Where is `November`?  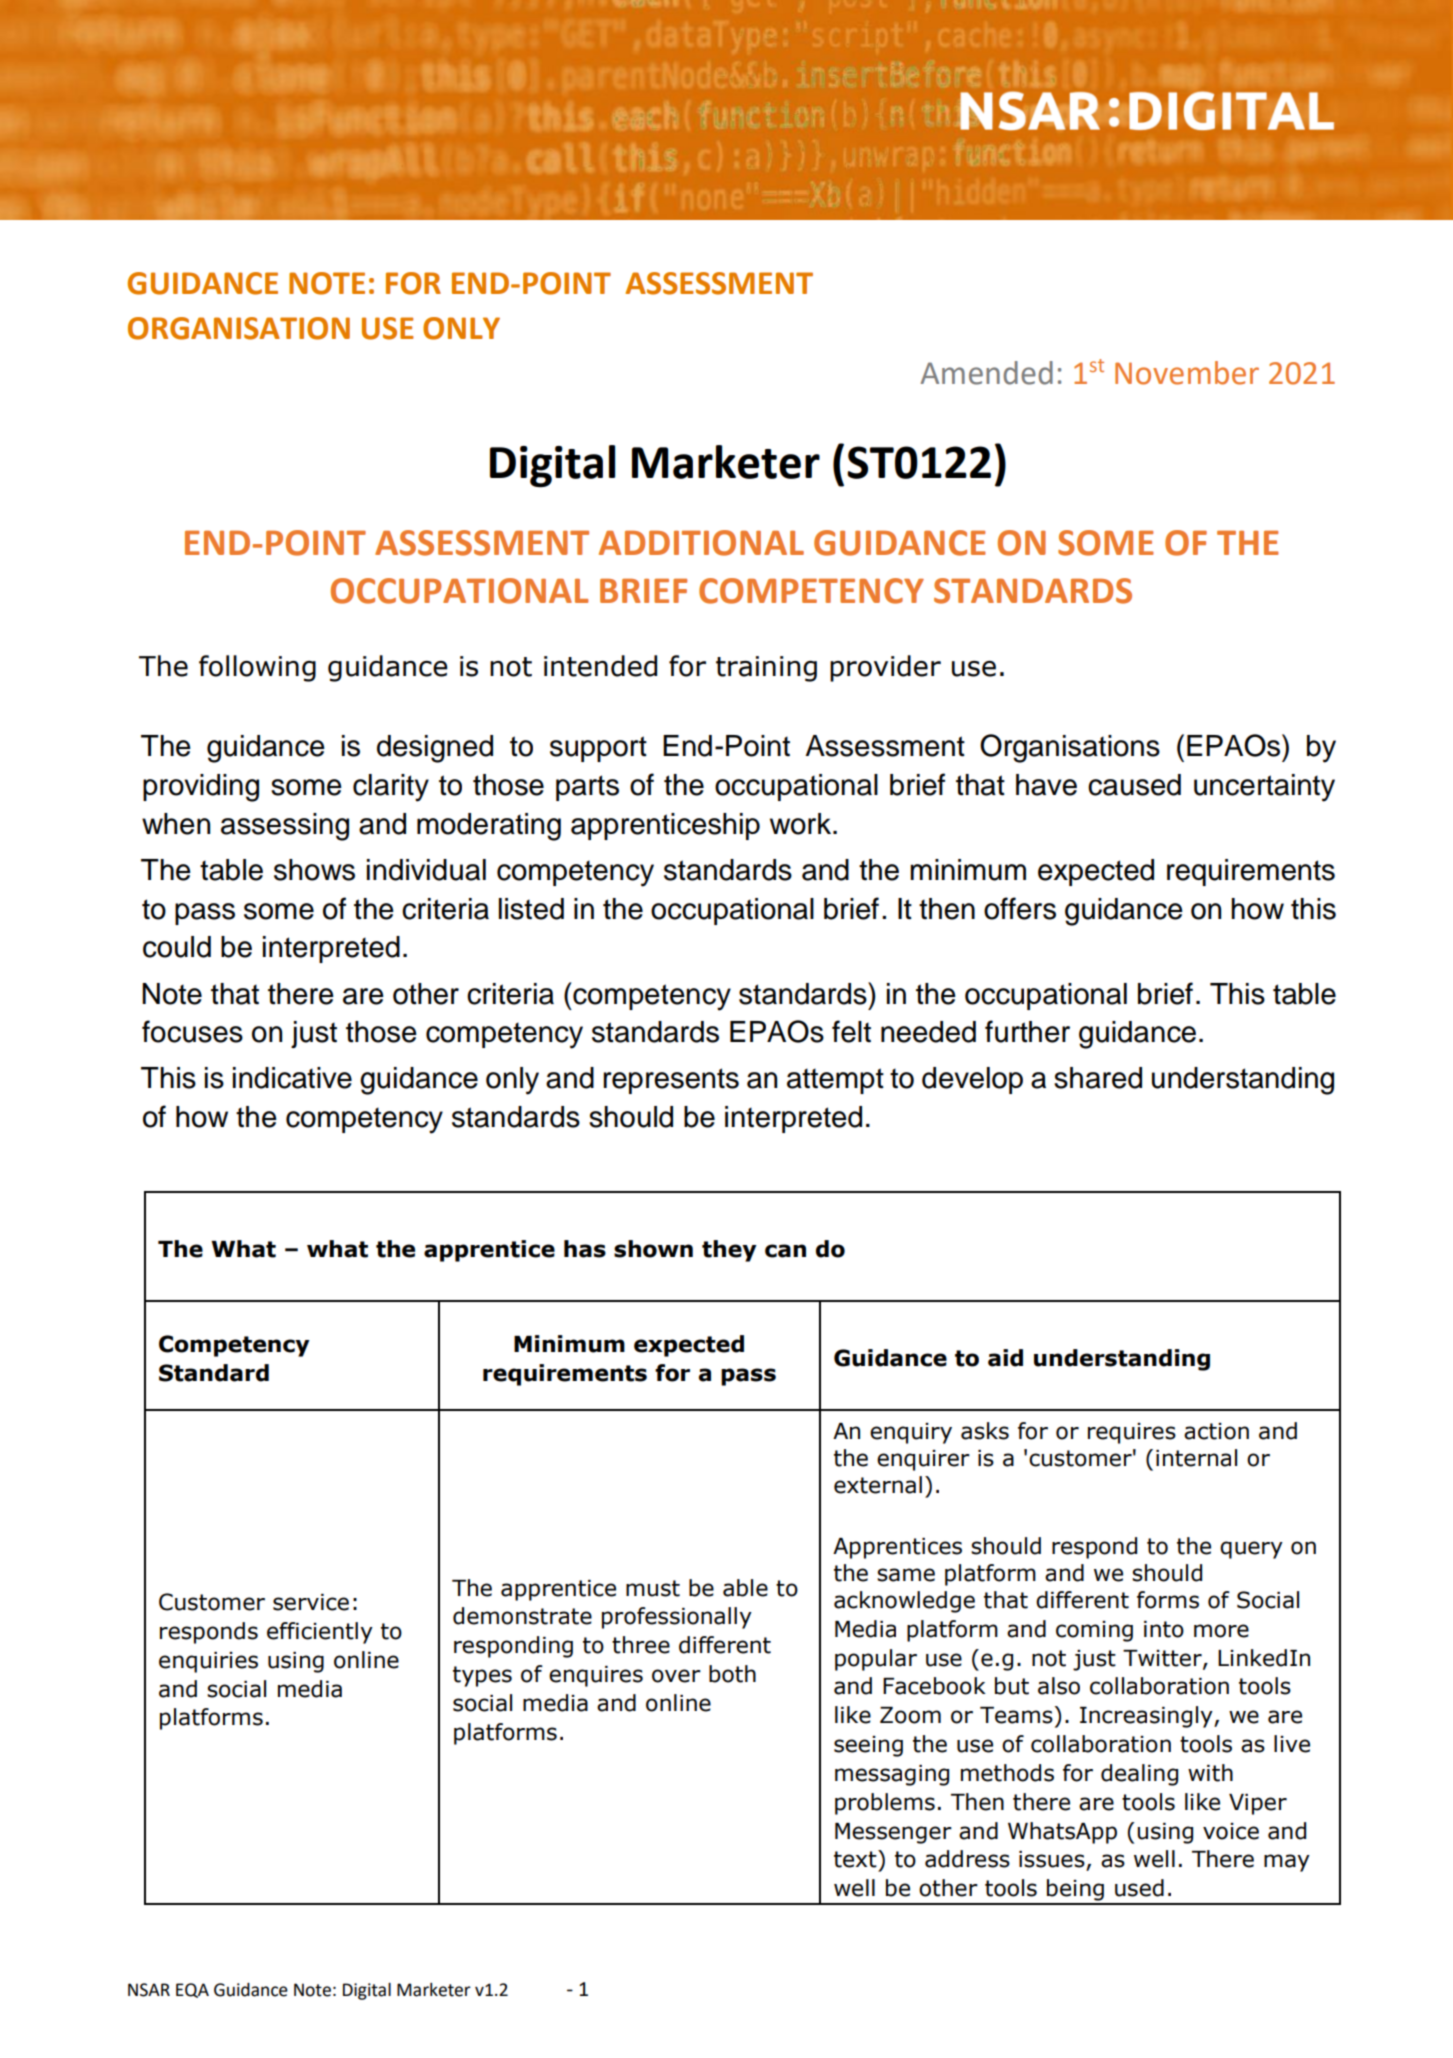 November is located at coordinates (1187, 373).
